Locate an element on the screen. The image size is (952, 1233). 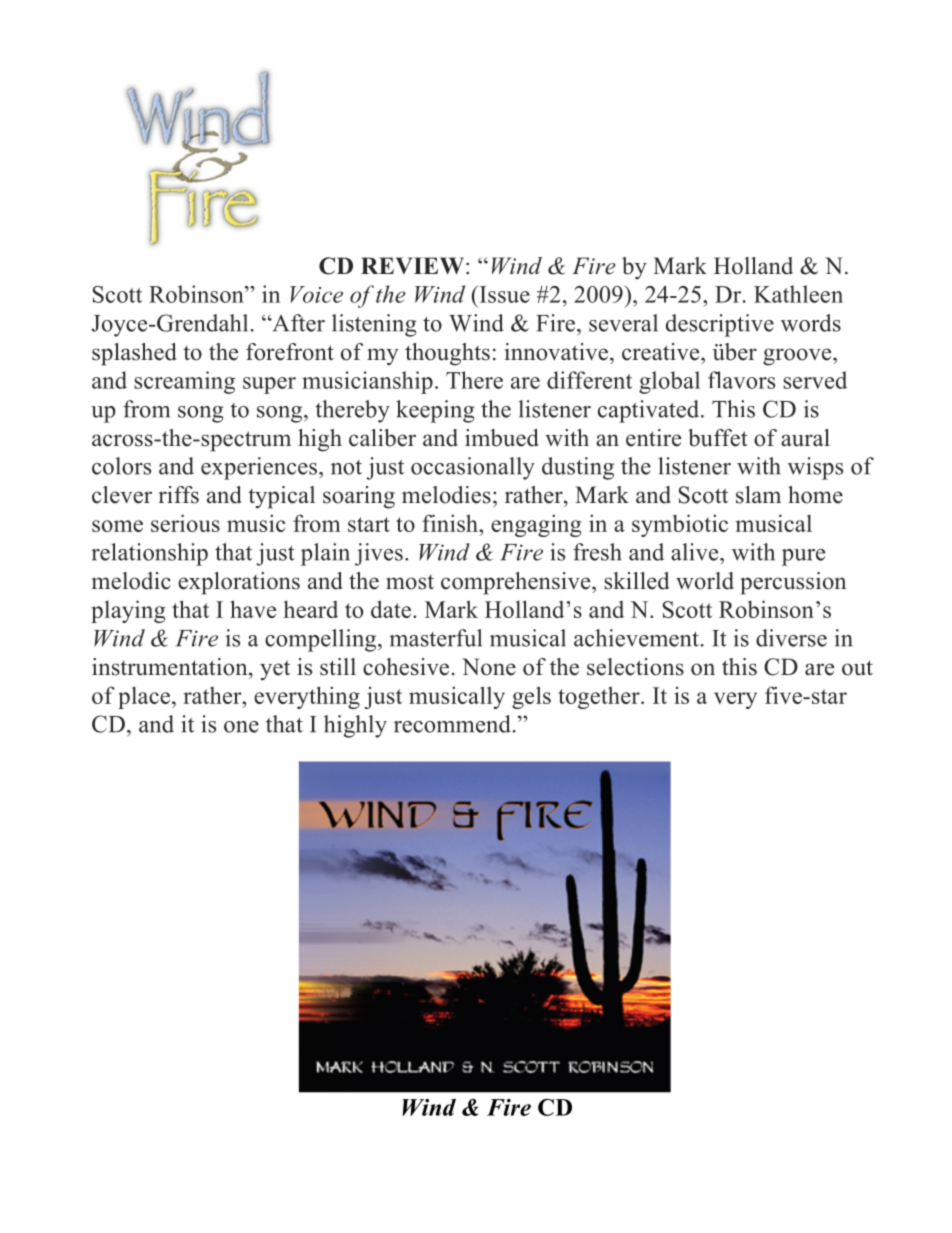
riffs is located at coordinates (179, 495).
